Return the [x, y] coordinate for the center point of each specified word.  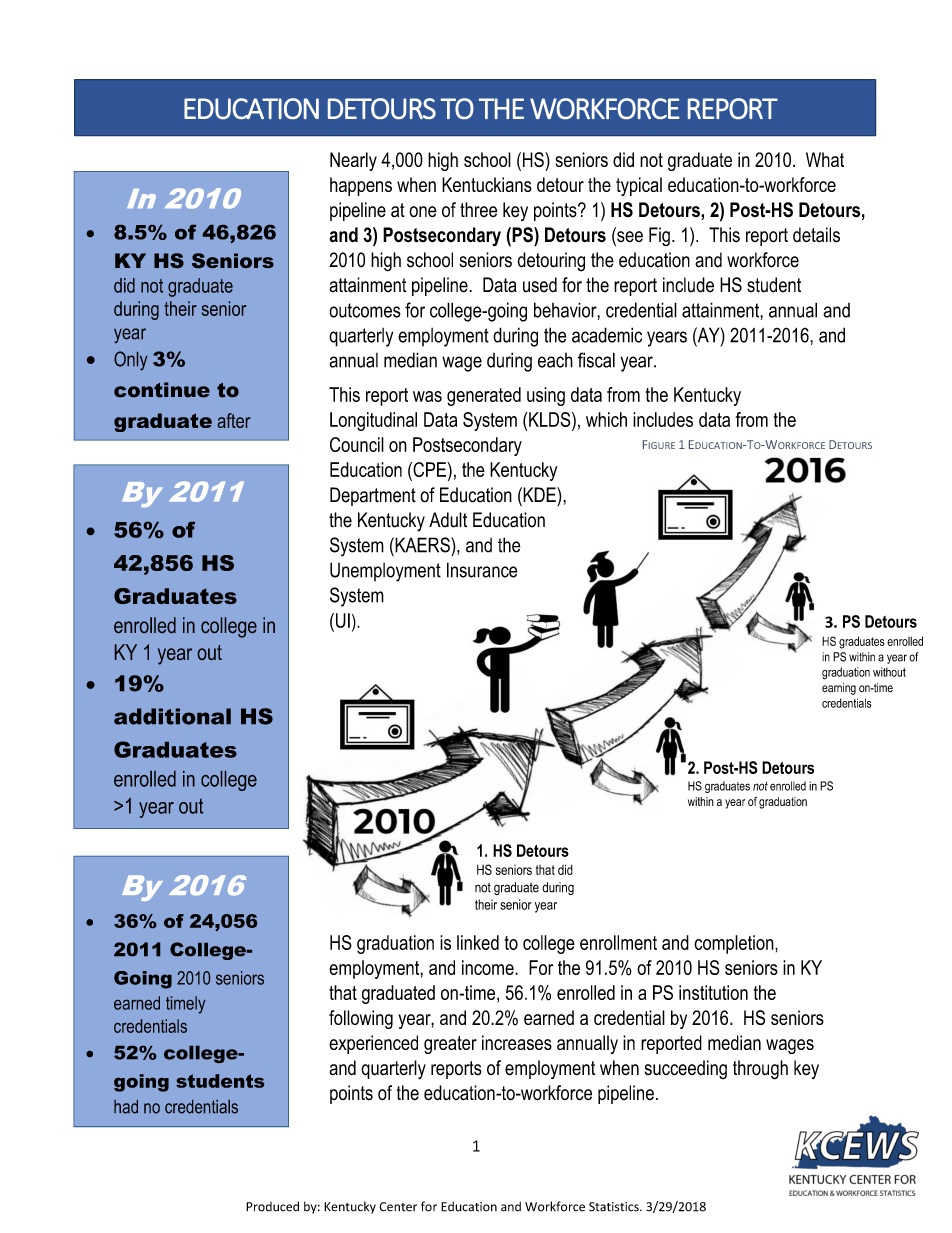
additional [172, 716]
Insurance [482, 570]
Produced [272, 1206]
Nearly [353, 161]
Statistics [615, 1207]
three [478, 209]
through [760, 1070]
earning [839, 689]
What [825, 159]
